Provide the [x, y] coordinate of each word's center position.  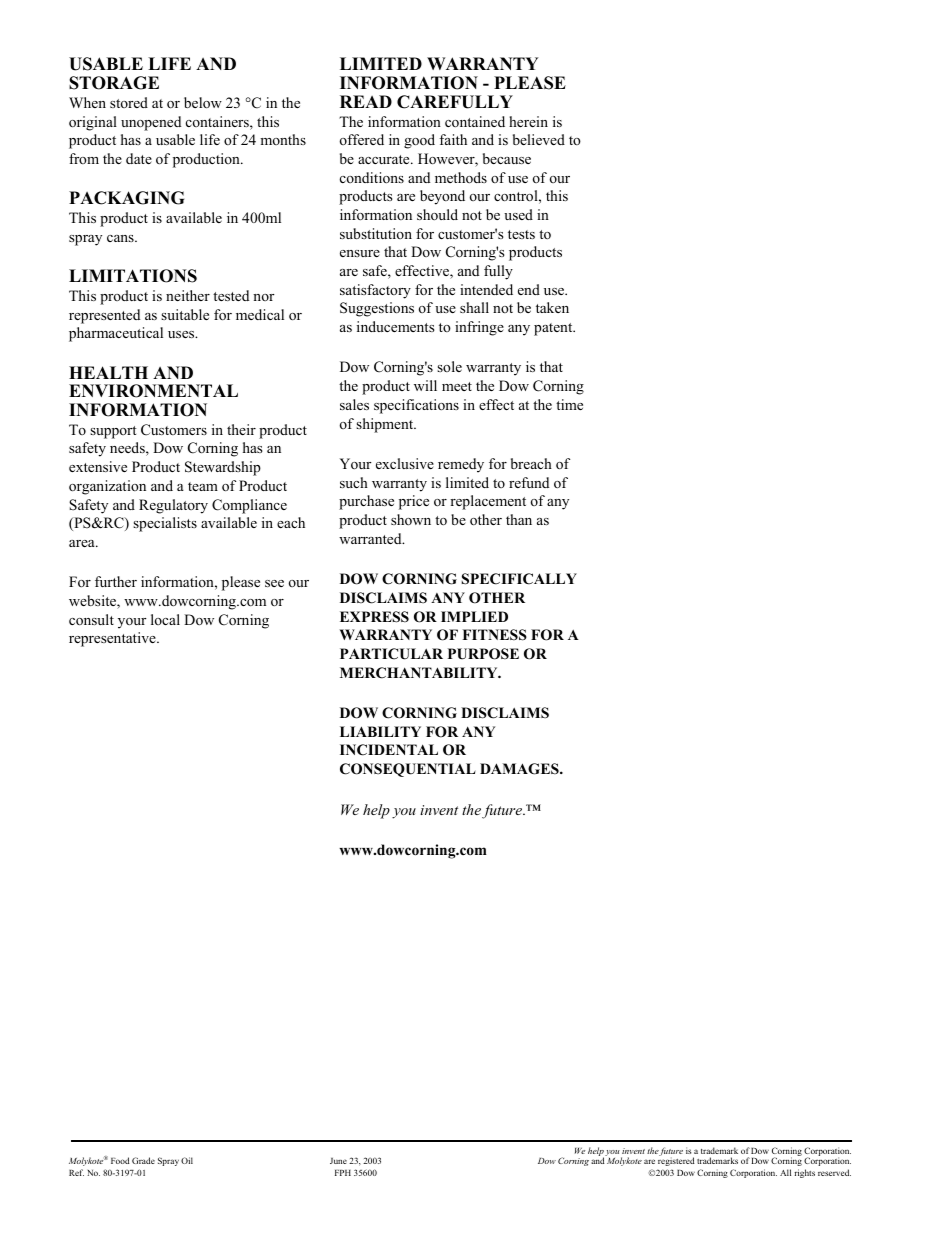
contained [475, 121]
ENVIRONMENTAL [153, 391]
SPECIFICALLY [519, 579]
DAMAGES [520, 769]
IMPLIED [474, 616]
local [165, 619]
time [569, 404]
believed [539, 139]
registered [676, 1161]
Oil [187, 1160]
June [338, 1161]
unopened [151, 123]
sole [449, 366]
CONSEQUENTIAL [408, 770]
